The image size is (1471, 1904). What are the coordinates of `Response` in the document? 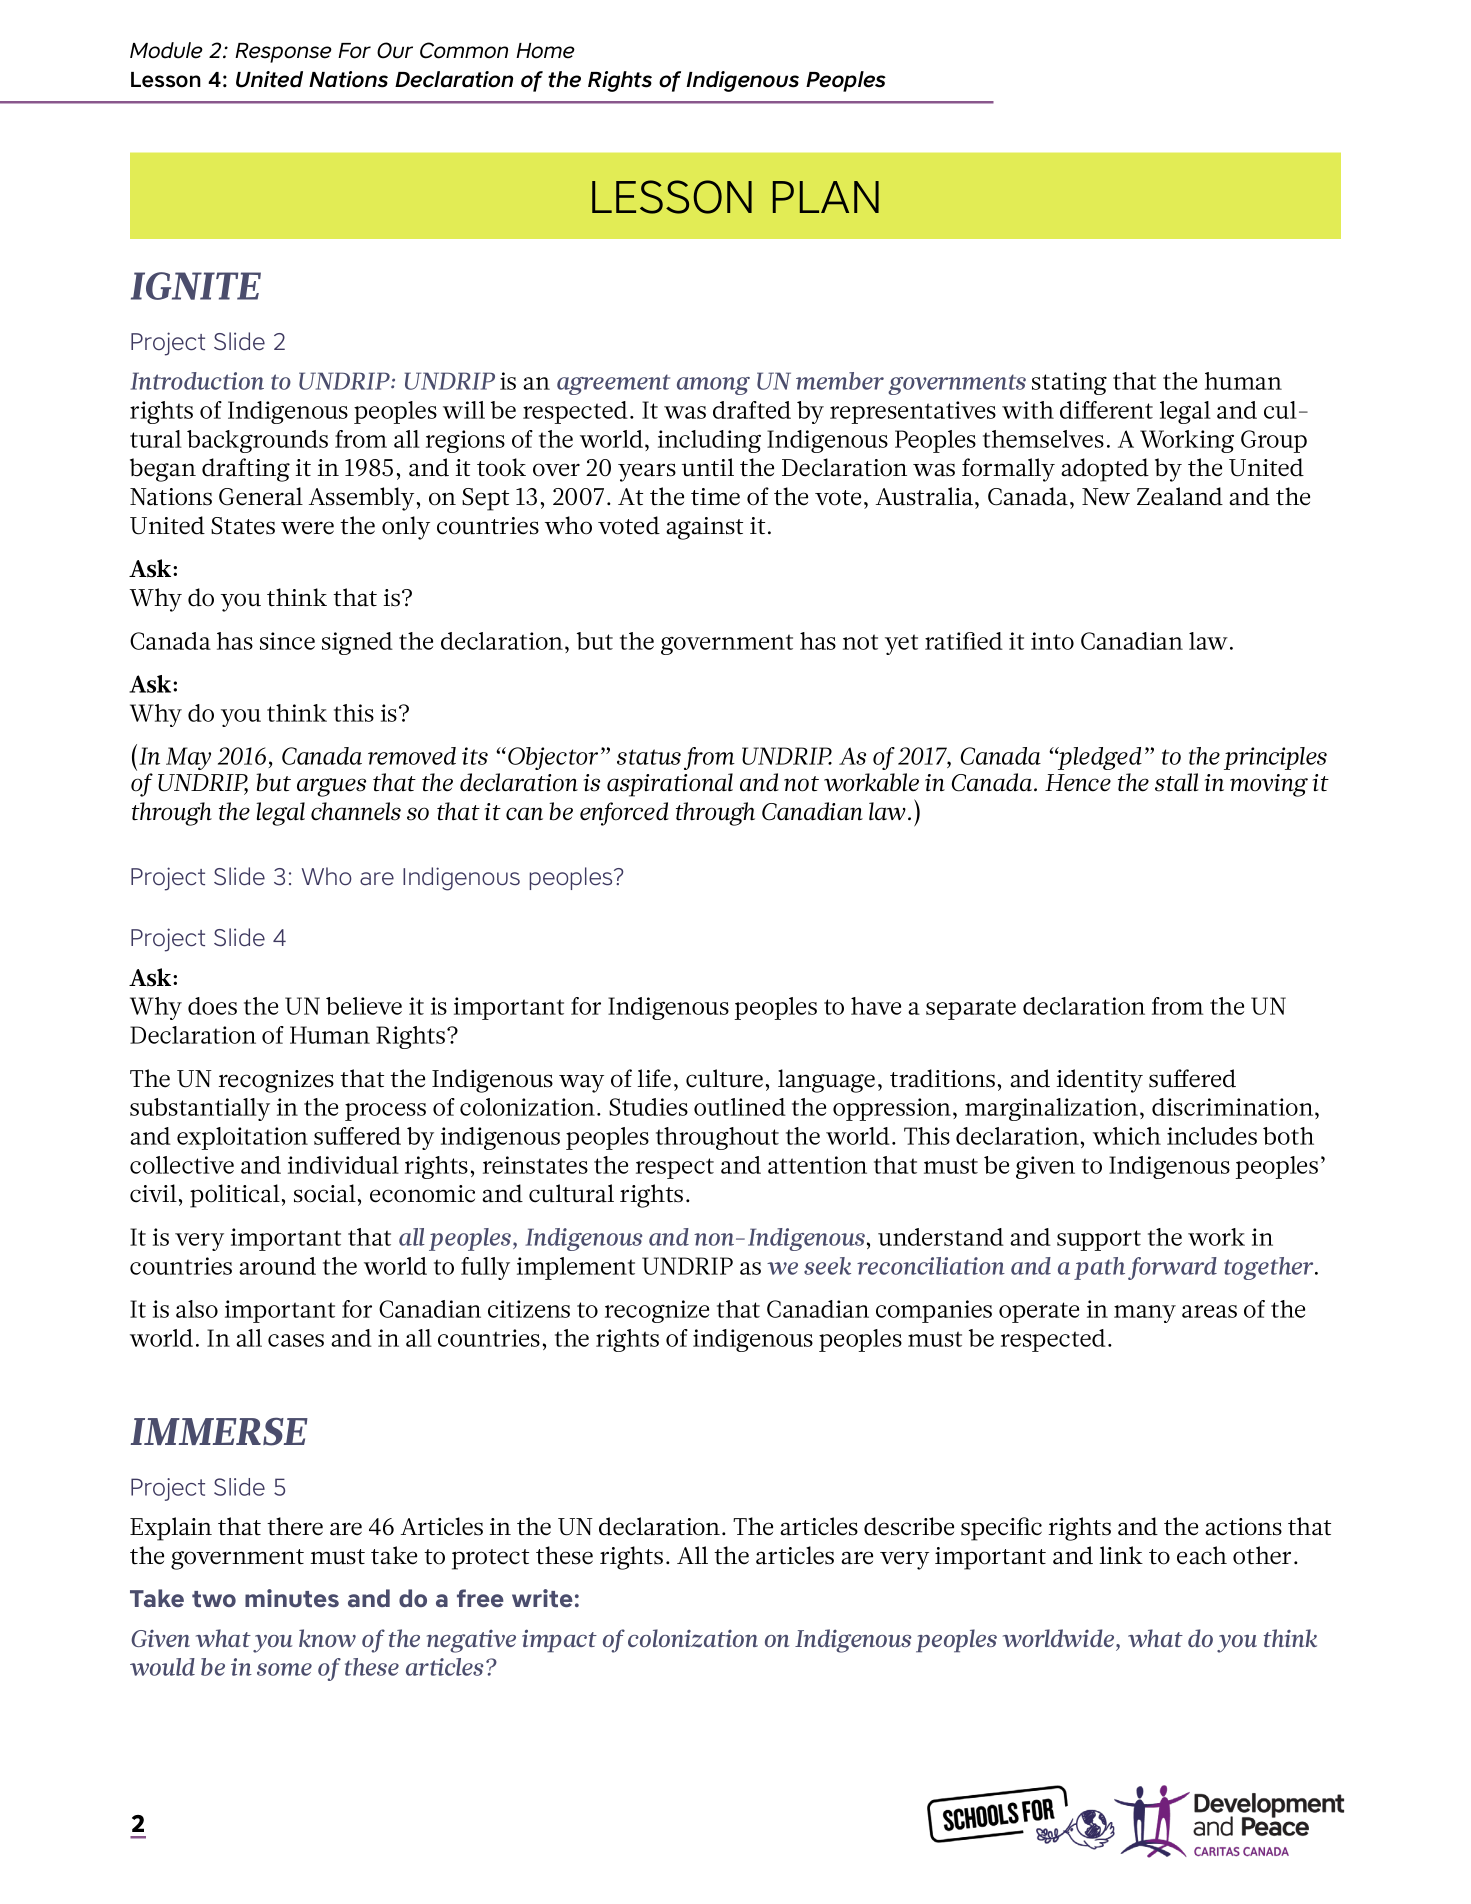 It's located at (283, 53).
